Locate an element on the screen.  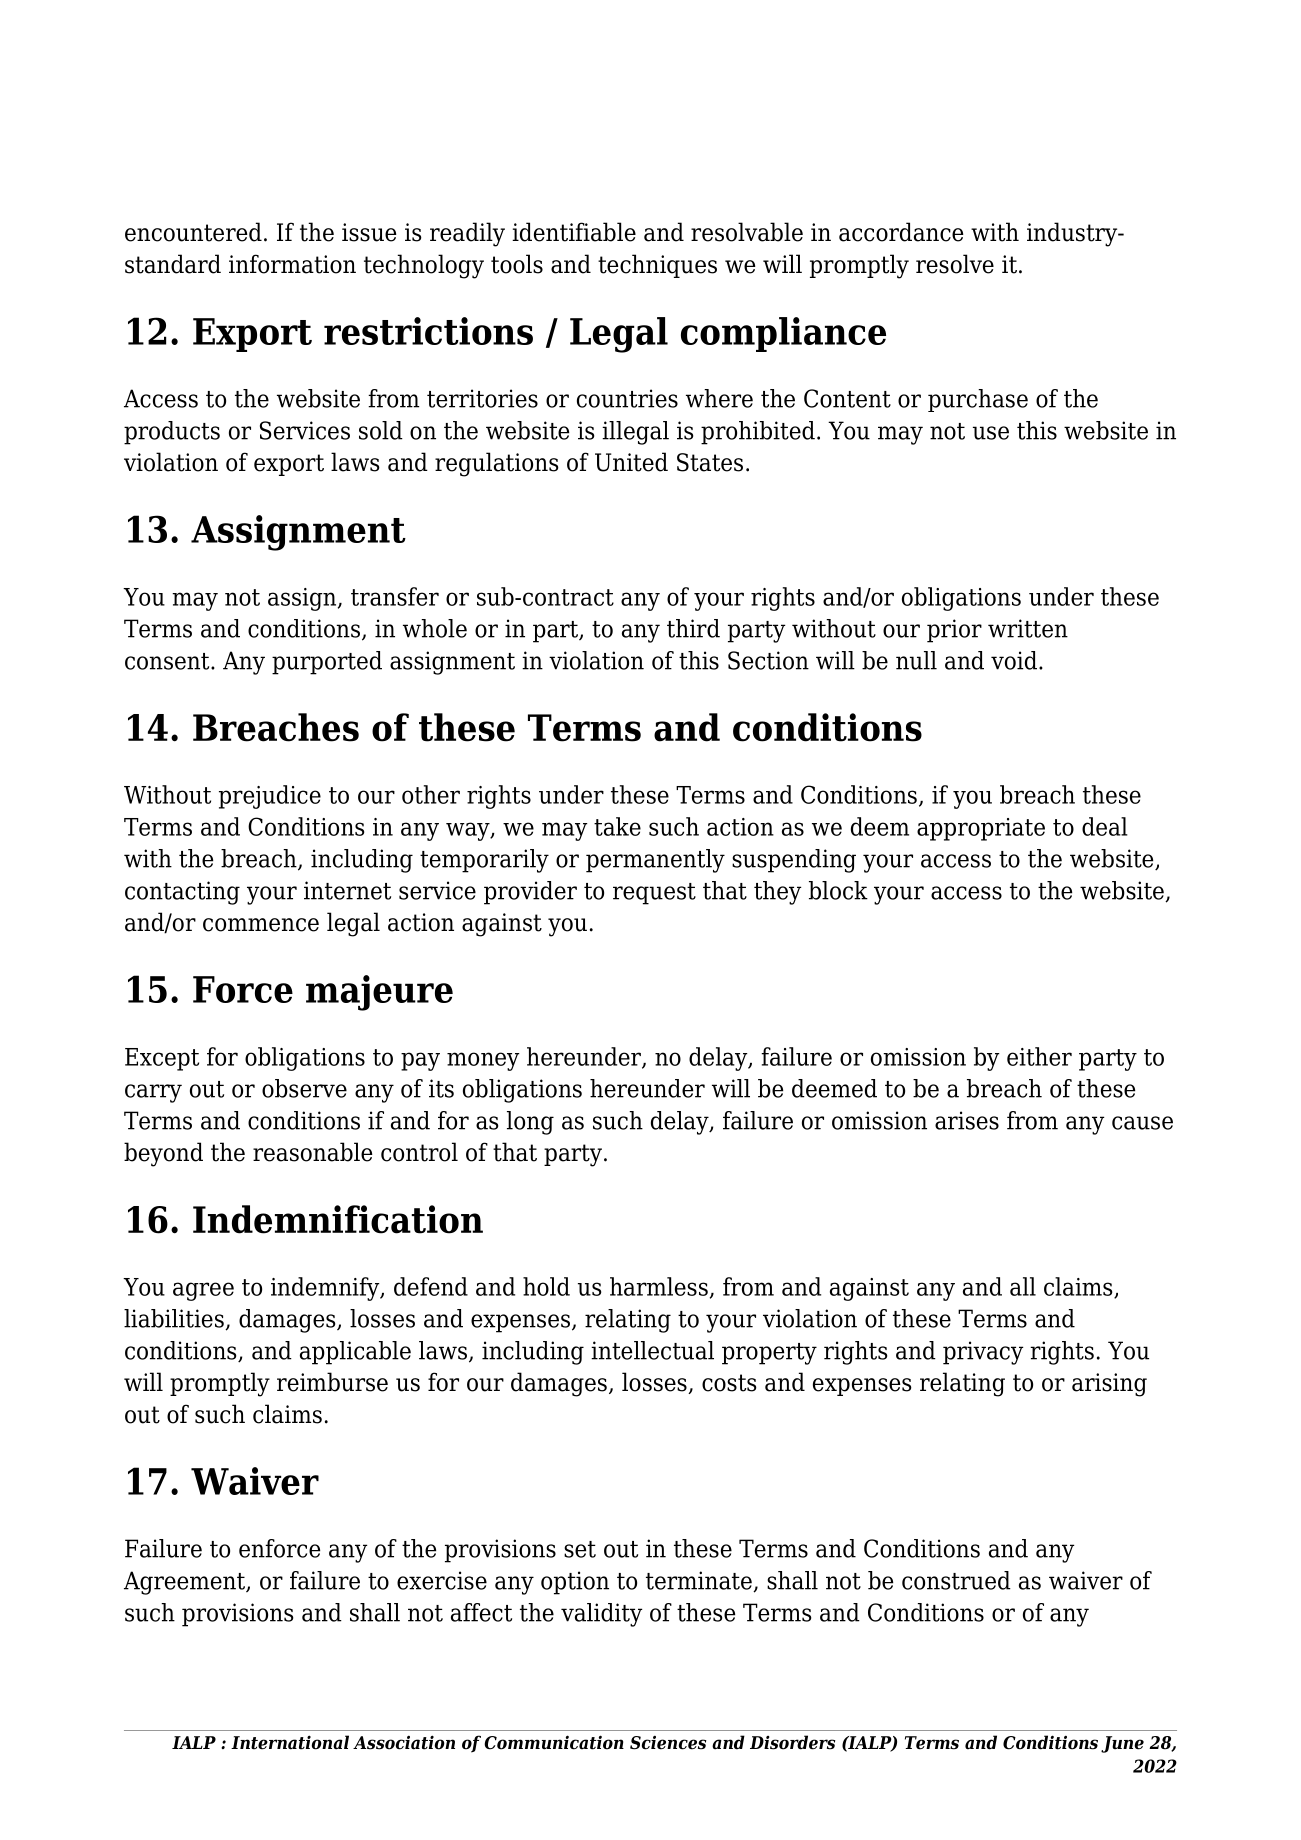
encountered is located at coordinates (193, 232).
